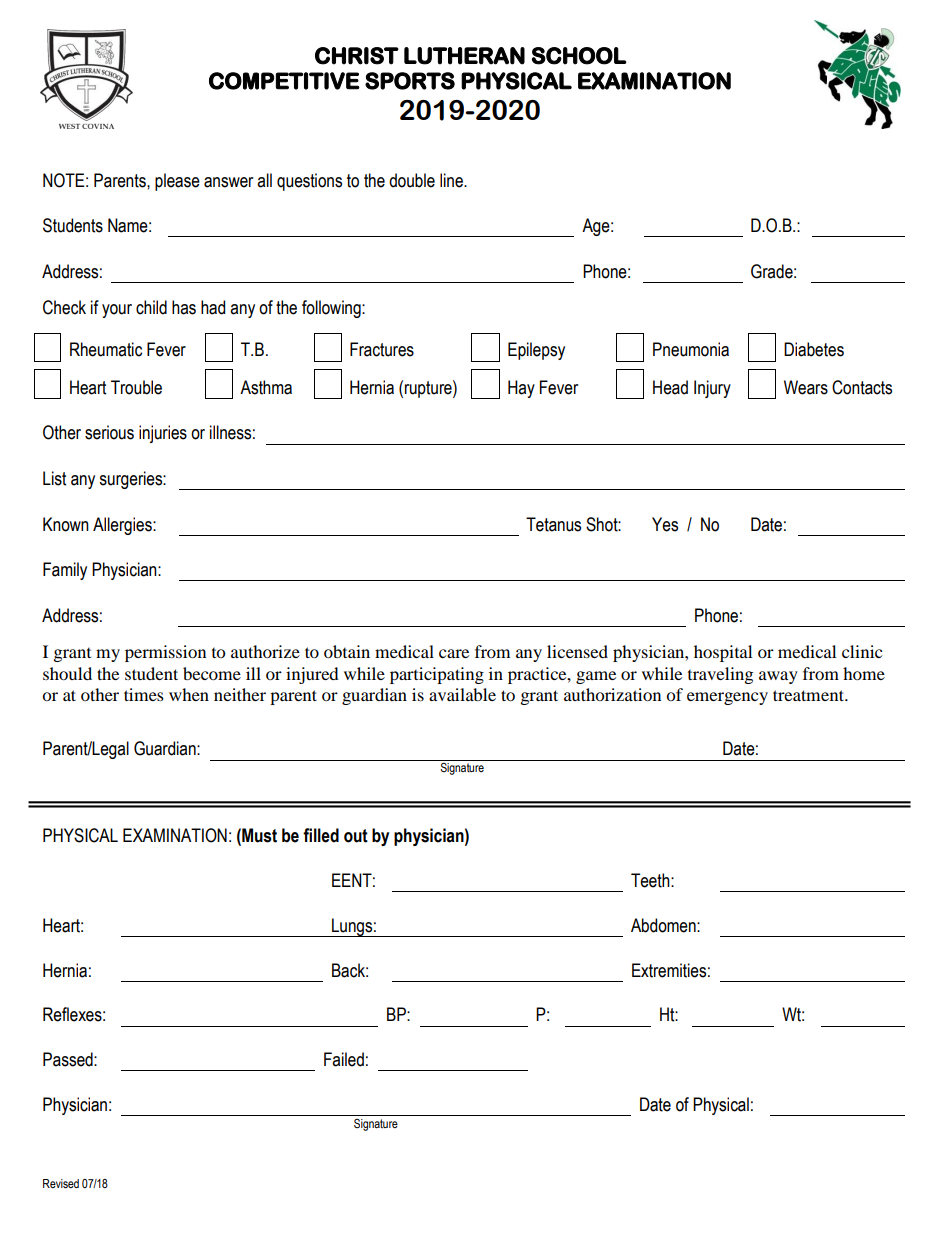  Describe the element at coordinates (165, 653) in the image. I see `permission` at that location.
